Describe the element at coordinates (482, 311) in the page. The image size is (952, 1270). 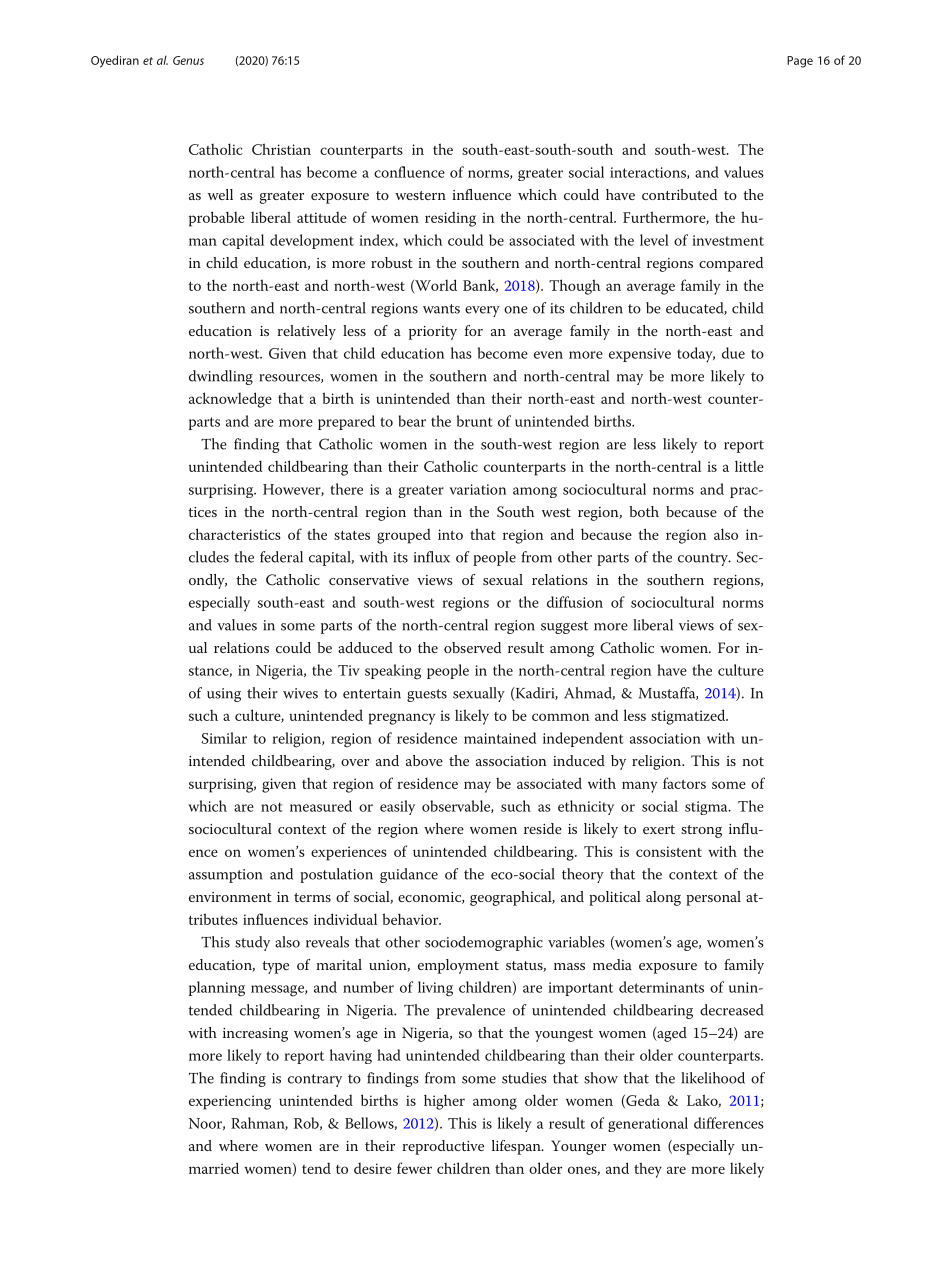
I see `every` at that location.
